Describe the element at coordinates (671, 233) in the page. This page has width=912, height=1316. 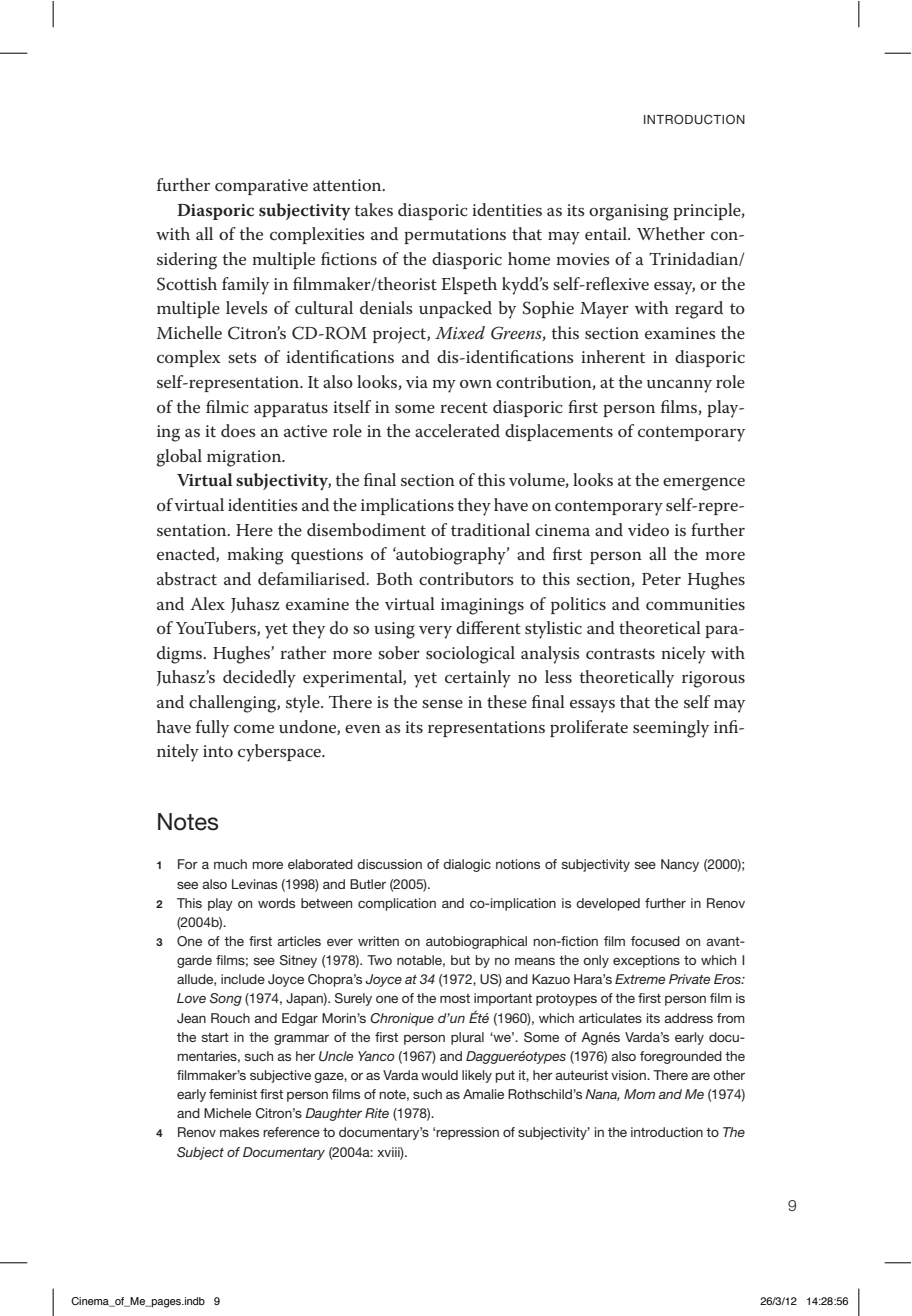
I see `Whether` at that location.
